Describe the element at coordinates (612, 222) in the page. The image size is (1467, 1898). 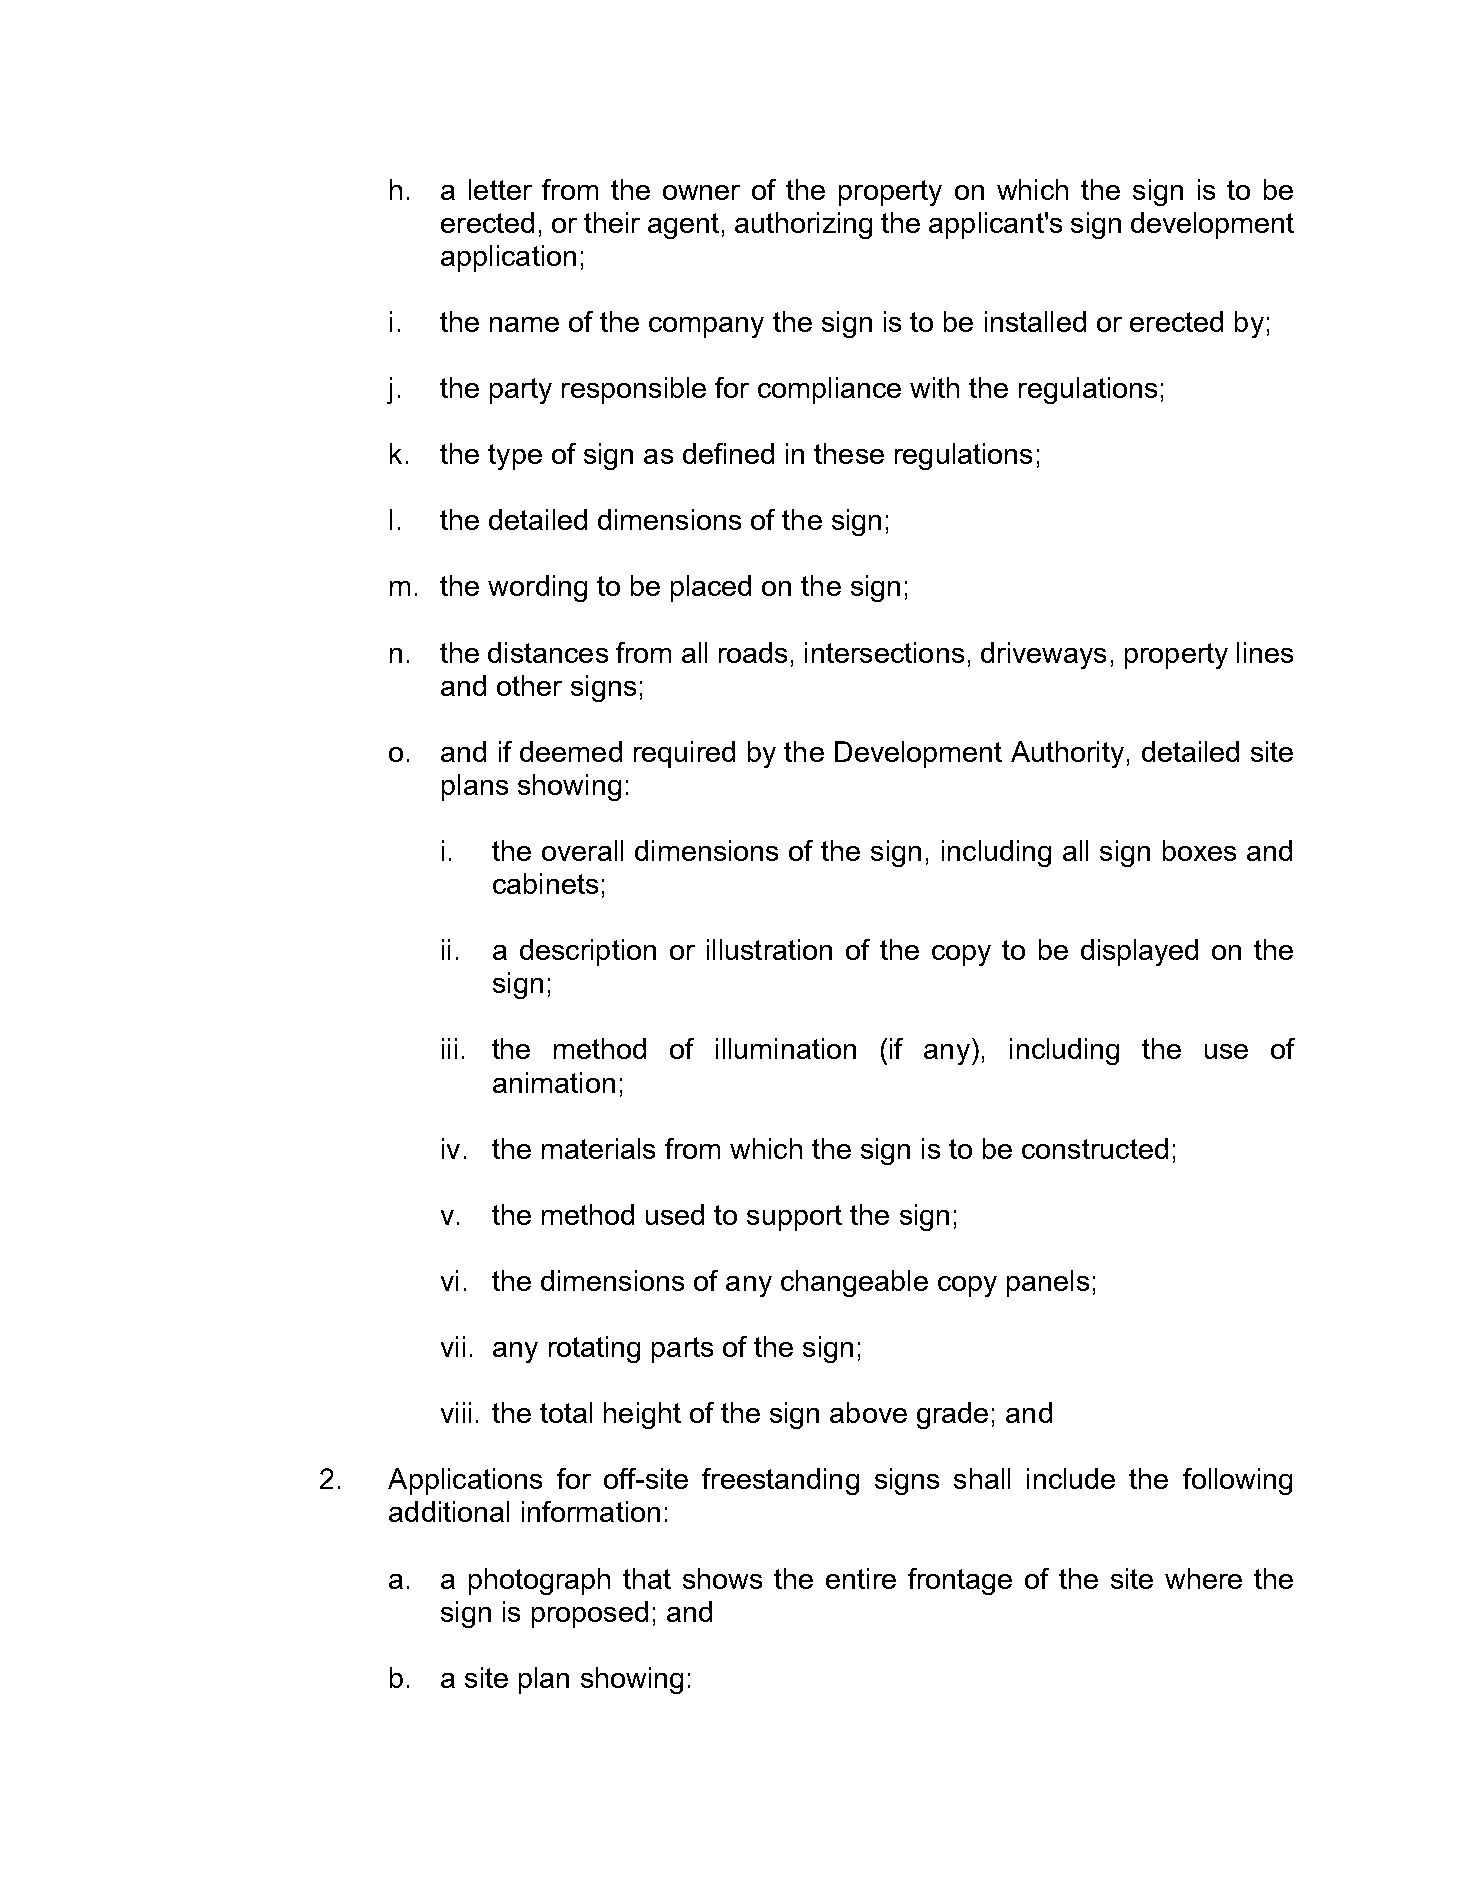
I see `their` at that location.
